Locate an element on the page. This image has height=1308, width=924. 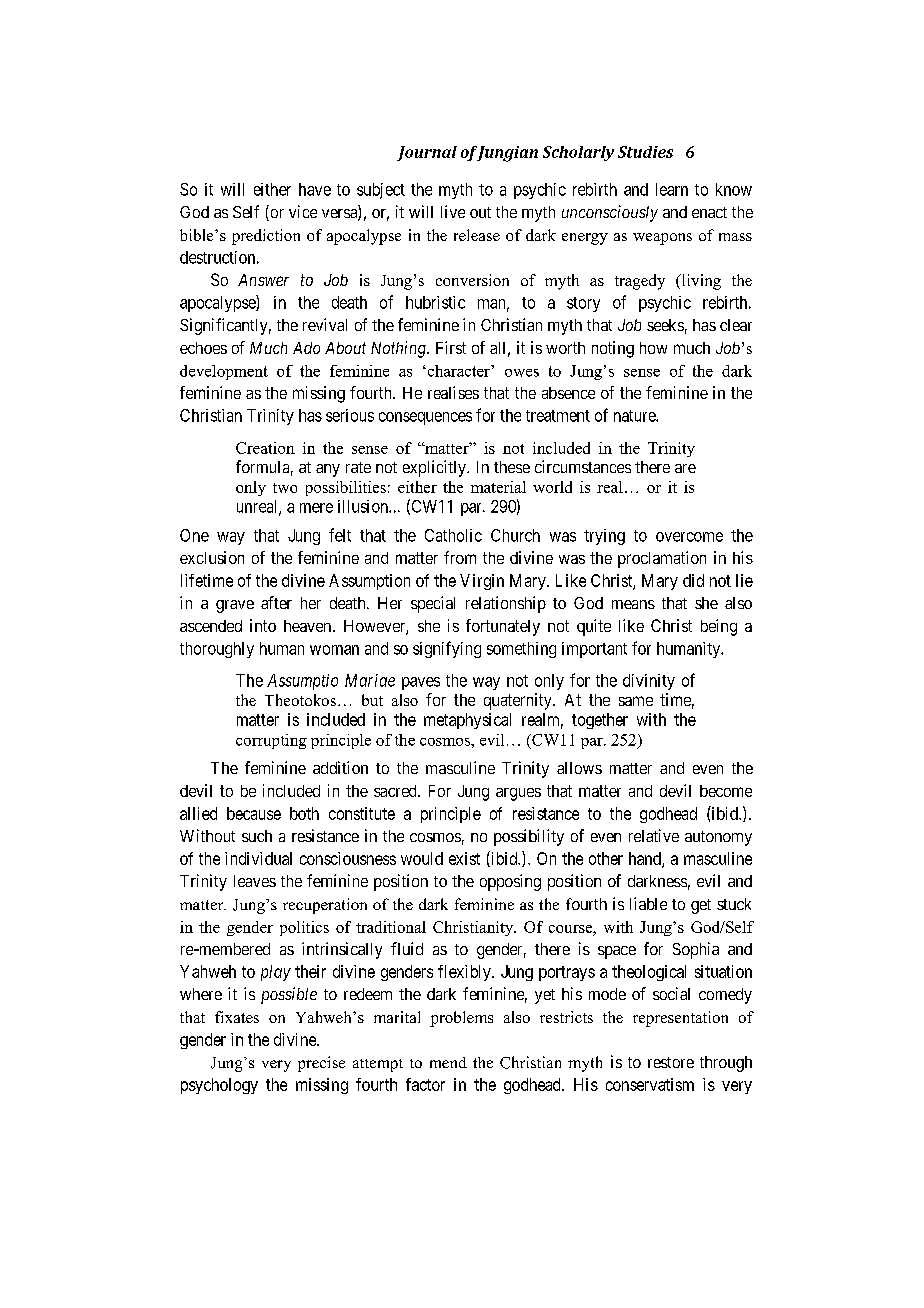
metaphysical is located at coordinates (467, 721).
